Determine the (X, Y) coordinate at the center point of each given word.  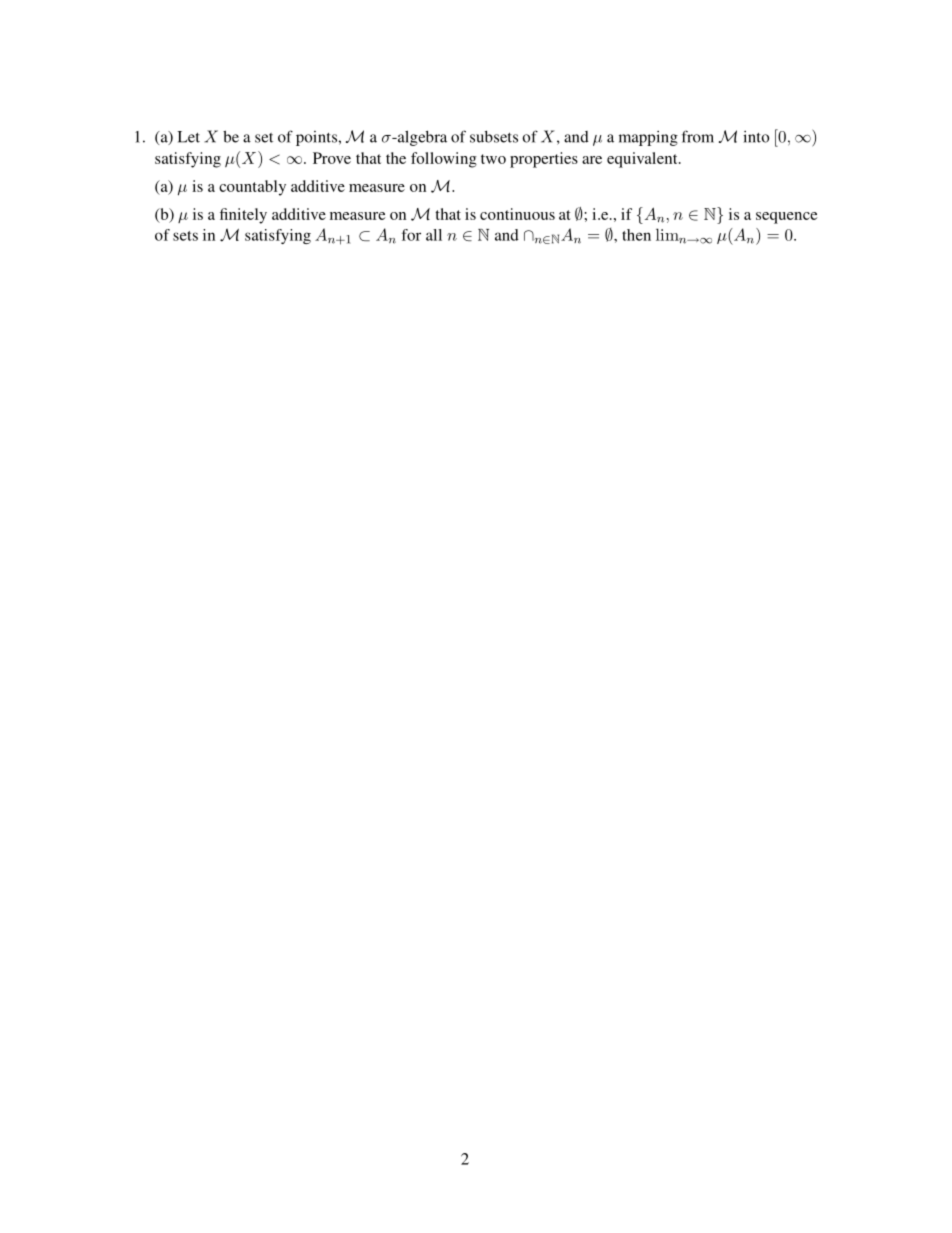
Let (188, 137)
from (698, 136)
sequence (787, 218)
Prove (332, 158)
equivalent (643, 160)
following (444, 160)
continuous (517, 214)
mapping (648, 138)
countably (252, 188)
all (434, 235)
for (411, 235)
